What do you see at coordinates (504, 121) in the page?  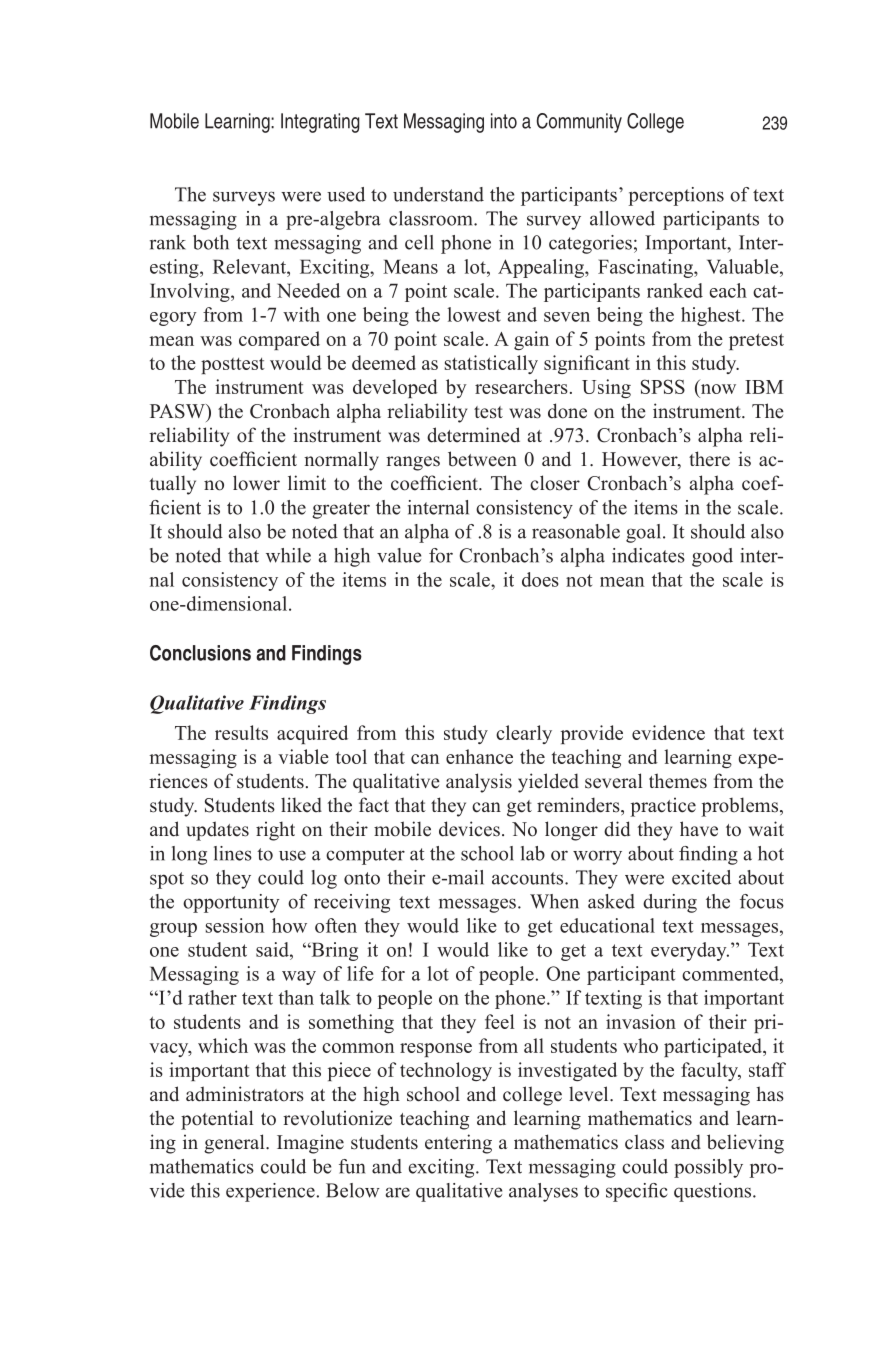 I see `into` at bounding box center [504, 121].
